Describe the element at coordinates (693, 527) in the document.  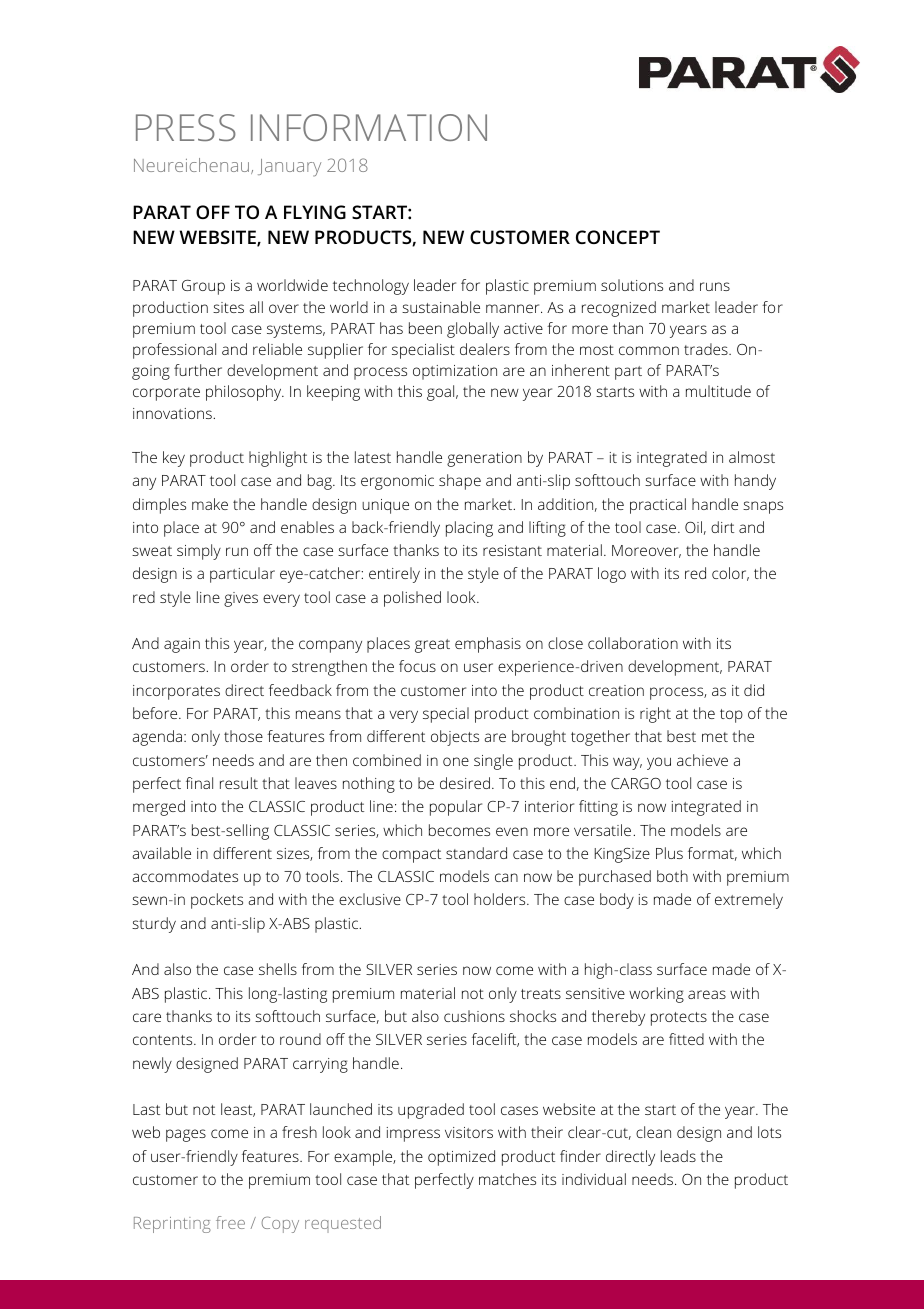
I see `Oil` at that location.
